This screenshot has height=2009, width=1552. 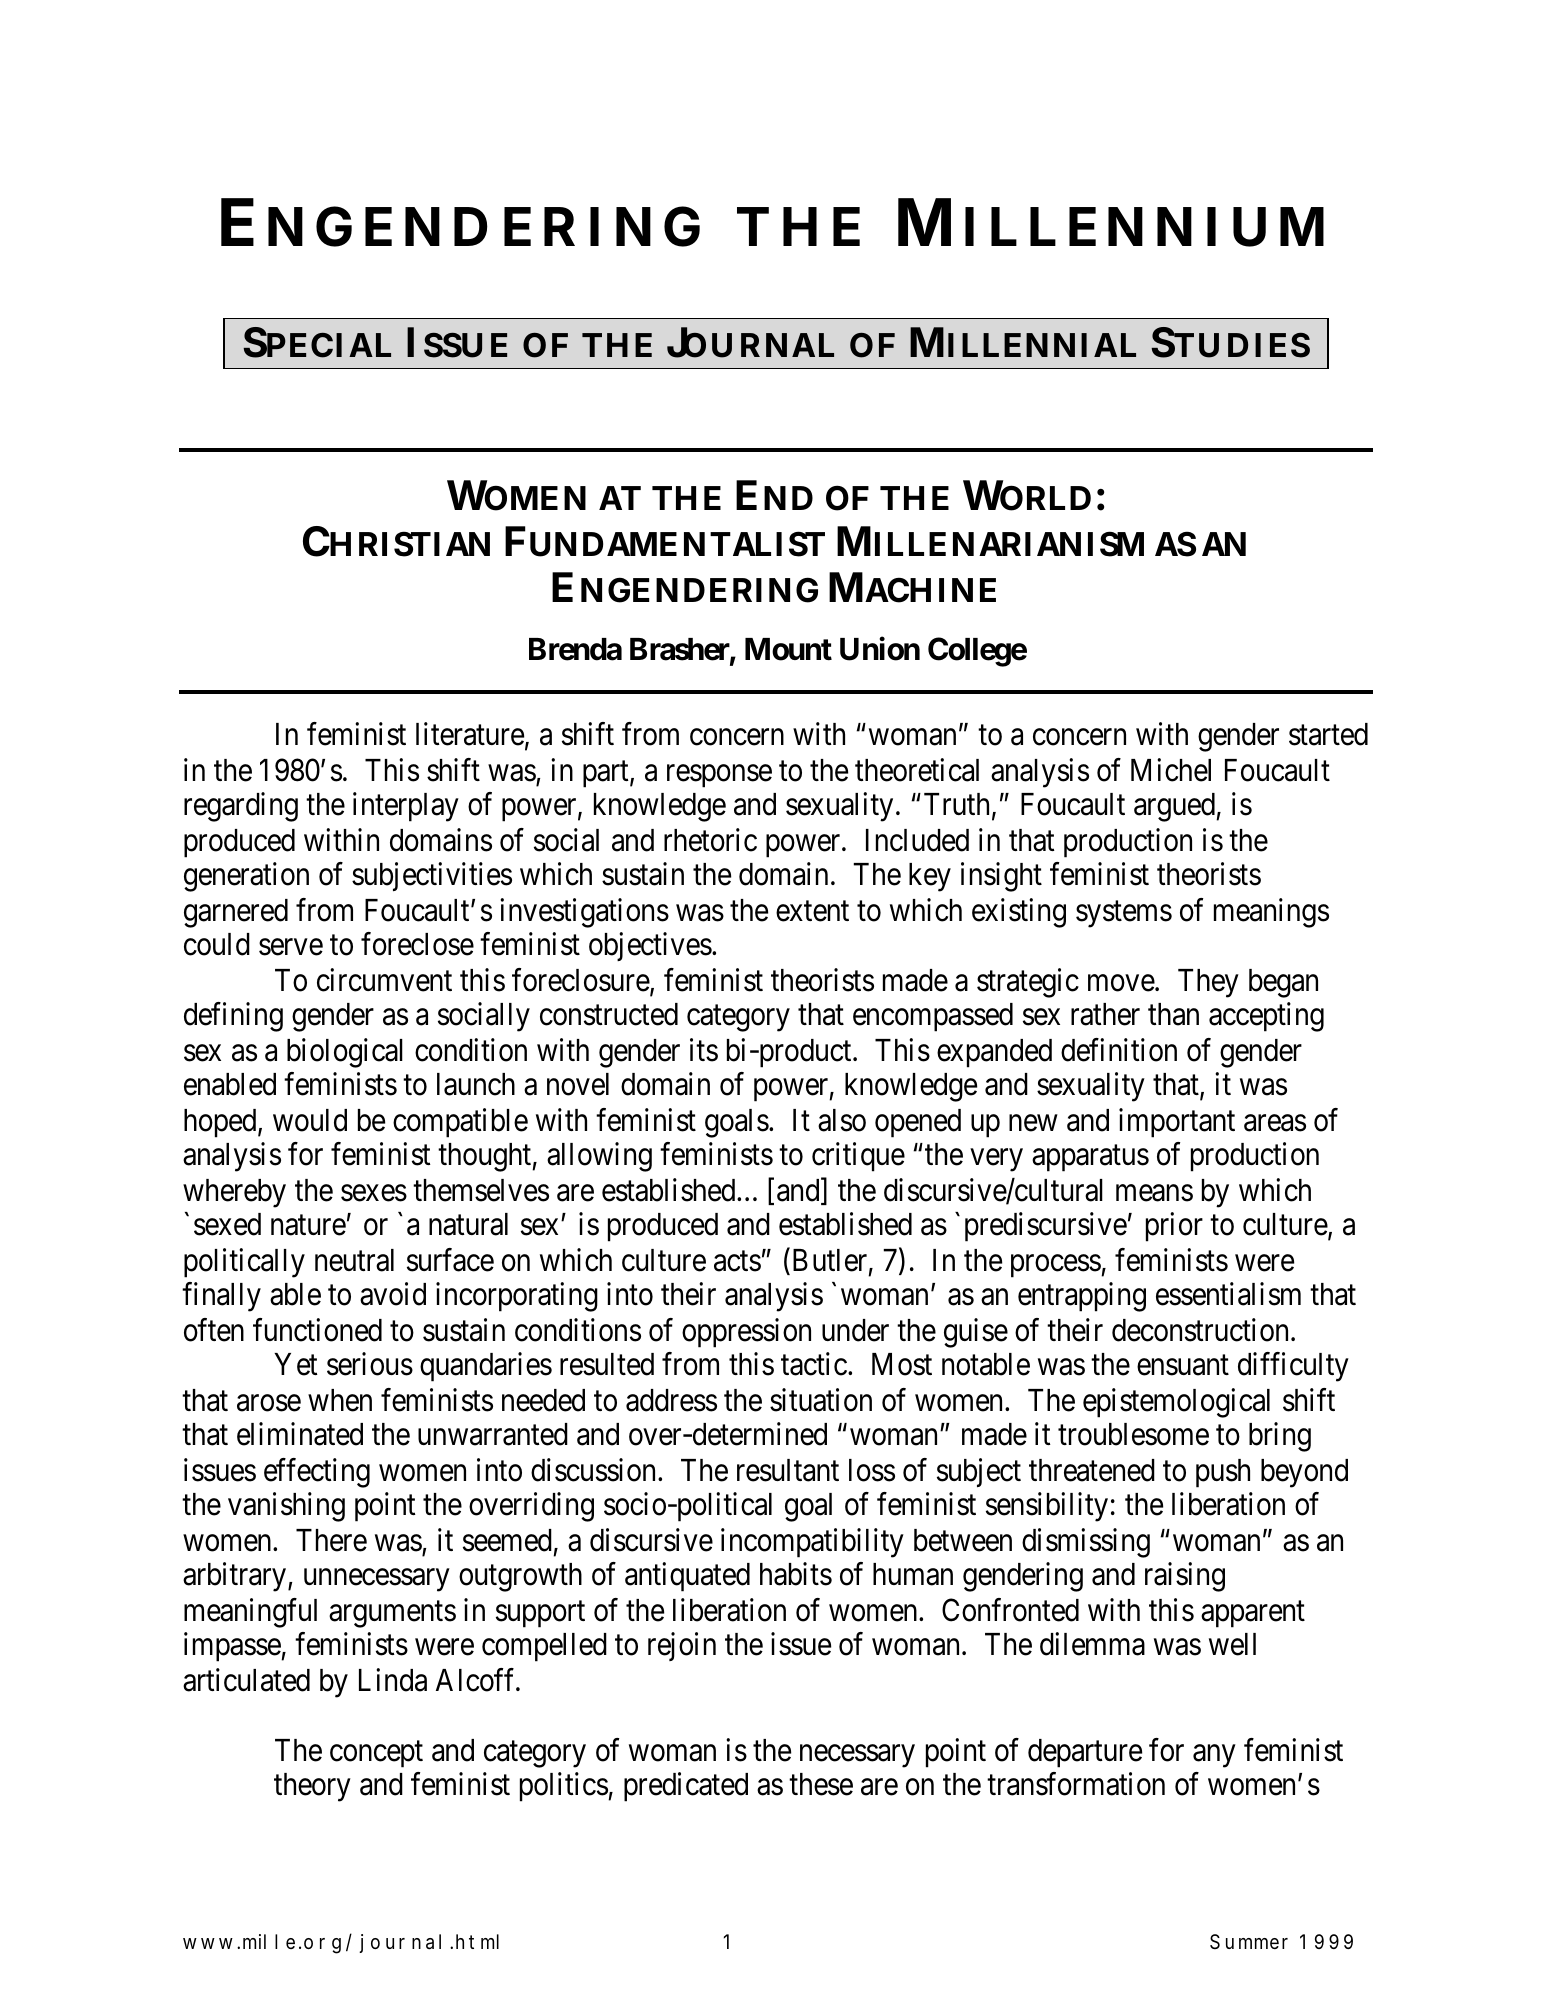 I want to click on systems, so click(x=1124, y=914).
